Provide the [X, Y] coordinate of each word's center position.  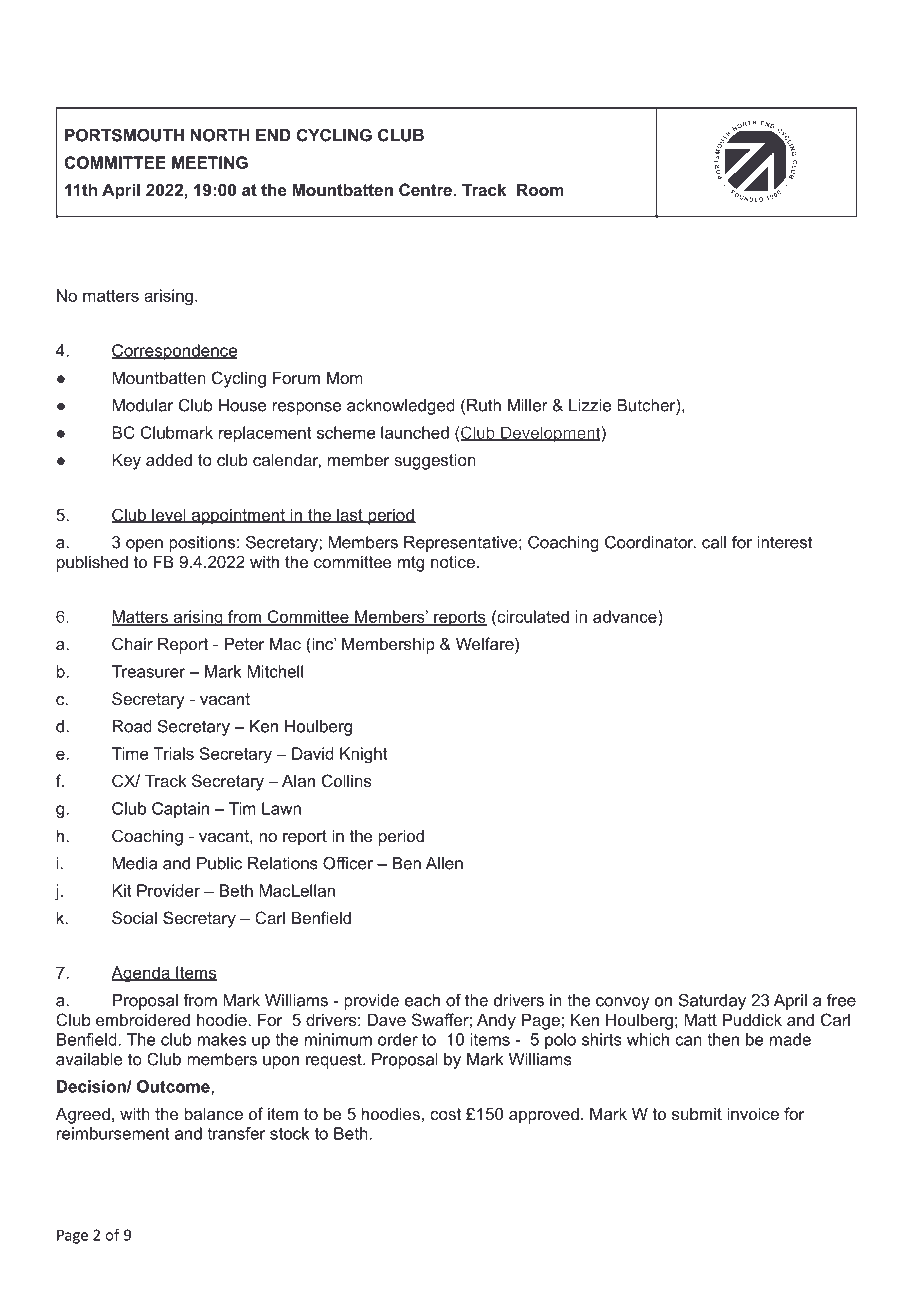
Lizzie [590, 405]
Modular [142, 405]
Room [540, 189]
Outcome [174, 1086]
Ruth [484, 405]
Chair [132, 643]
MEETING [210, 162]
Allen [444, 863]
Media [134, 863]
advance [626, 616]
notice [453, 561]
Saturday [712, 1002]
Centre [426, 189]
